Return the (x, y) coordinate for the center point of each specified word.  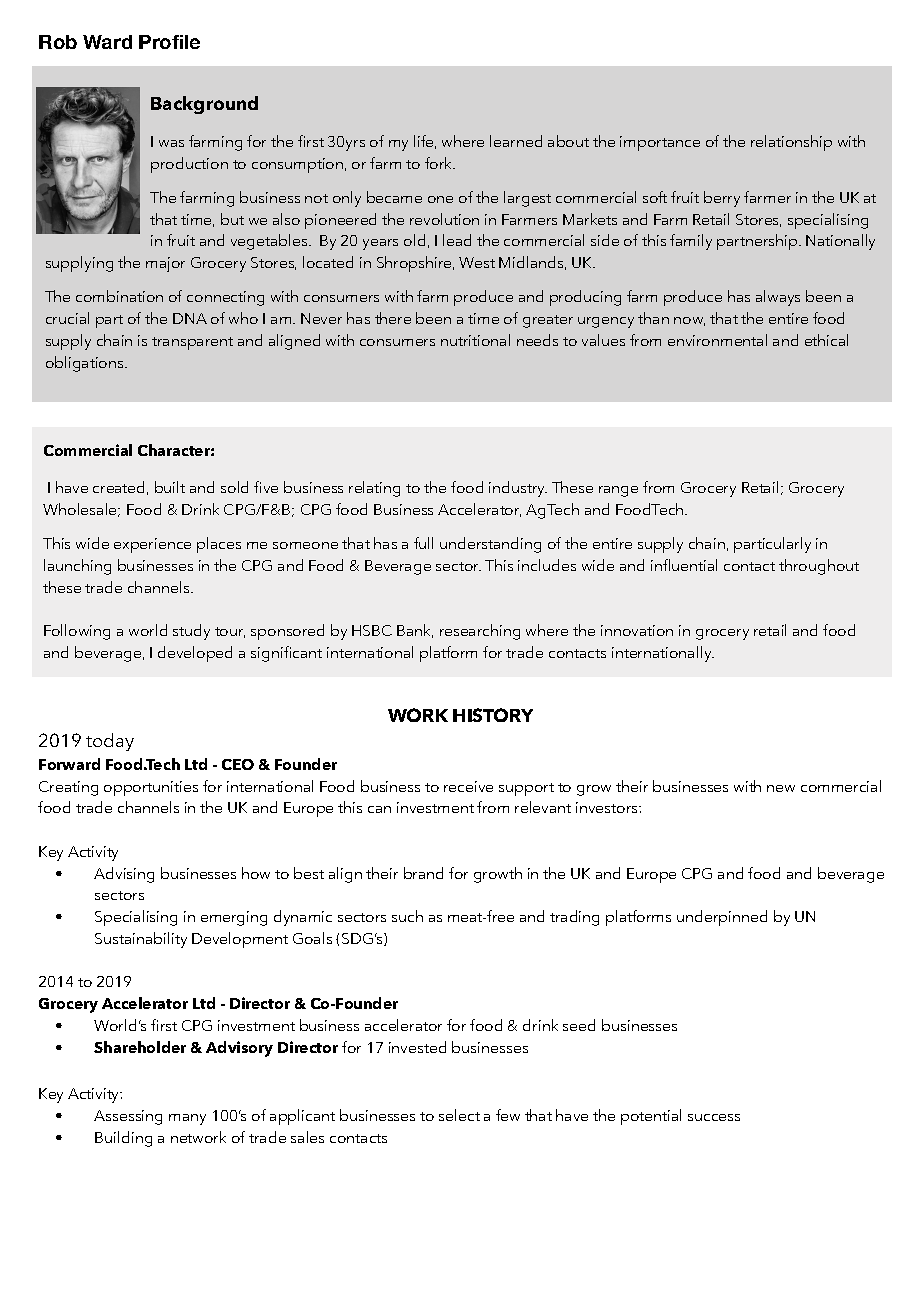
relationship (791, 143)
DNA (190, 318)
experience (152, 545)
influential (684, 565)
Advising (124, 875)
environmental (717, 340)
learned (516, 141)
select (459, 1115)
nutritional (475, 340)
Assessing (128, 1117)
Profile (169, 42)
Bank (415, 631)
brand (423, 873)
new (781, 788)
